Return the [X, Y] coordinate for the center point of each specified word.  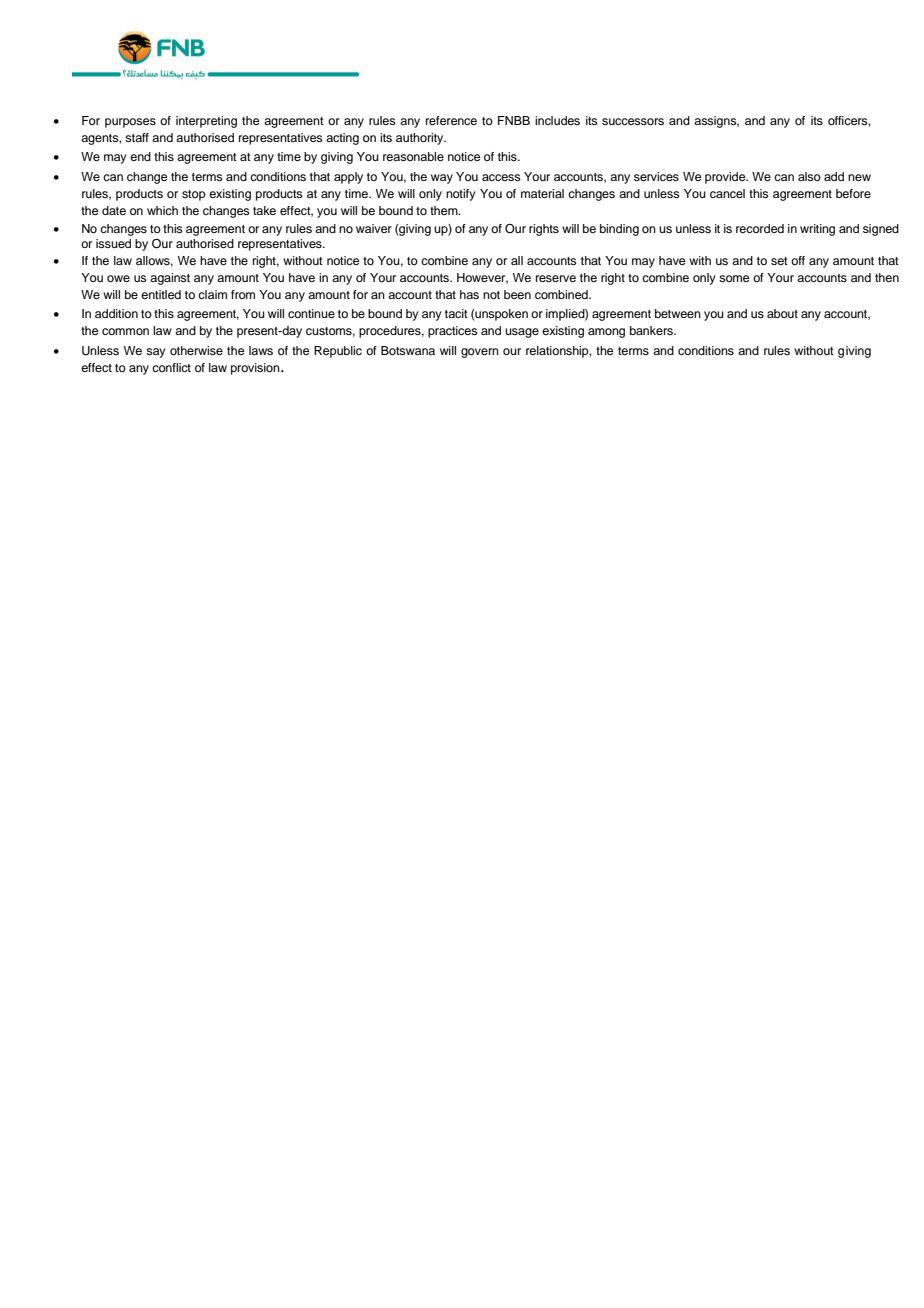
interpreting [206, 122]
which [162, 210]
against [170, 279]
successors [633, 121]
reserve [556, 278]
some [734, 278]
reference [451, 120]
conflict [171, 367]
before [853, 193]
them [445, 210]
